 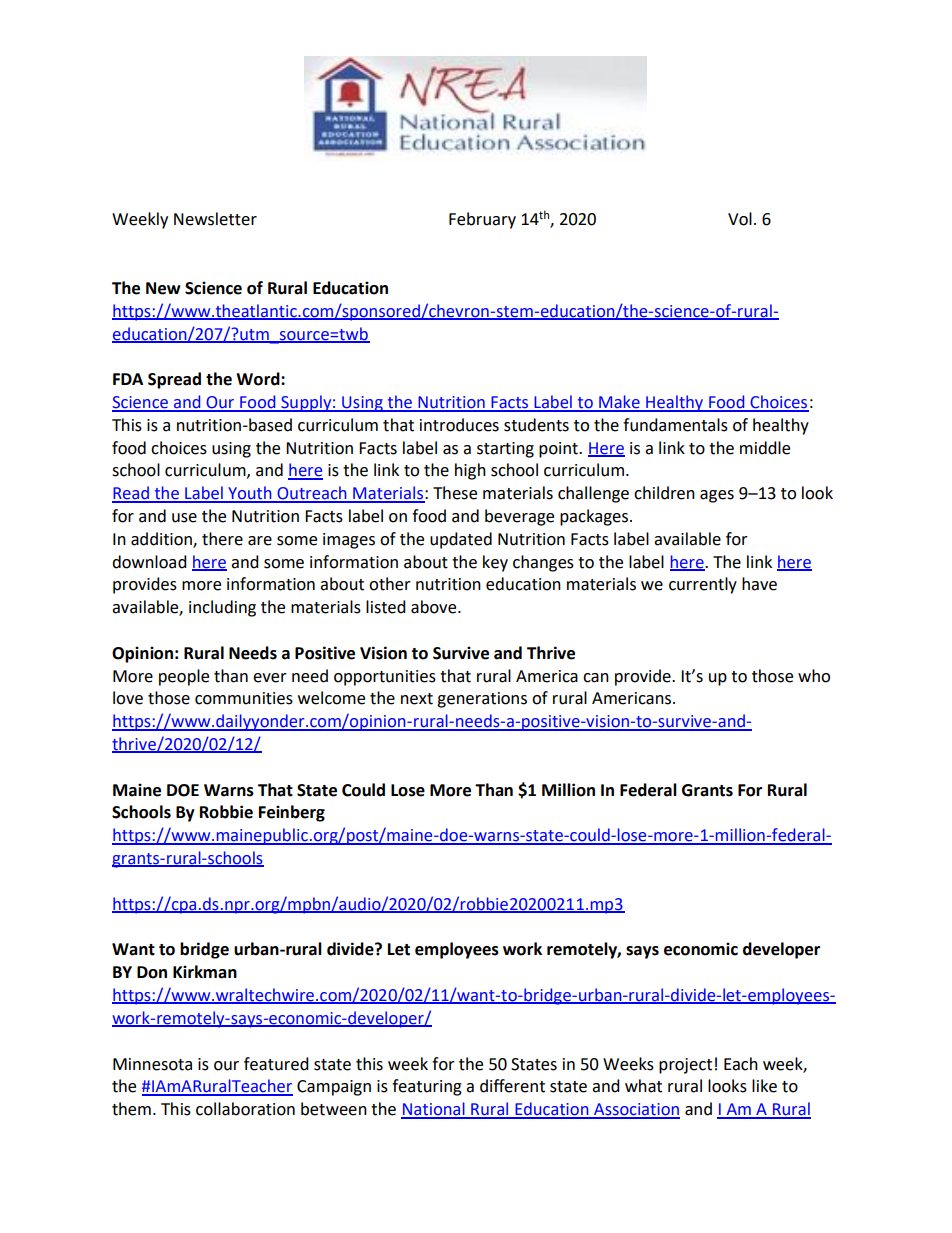 What do you see at coordinates (814, 676) in the screenshot?
I see `who` at bounding box center [814, 676].
